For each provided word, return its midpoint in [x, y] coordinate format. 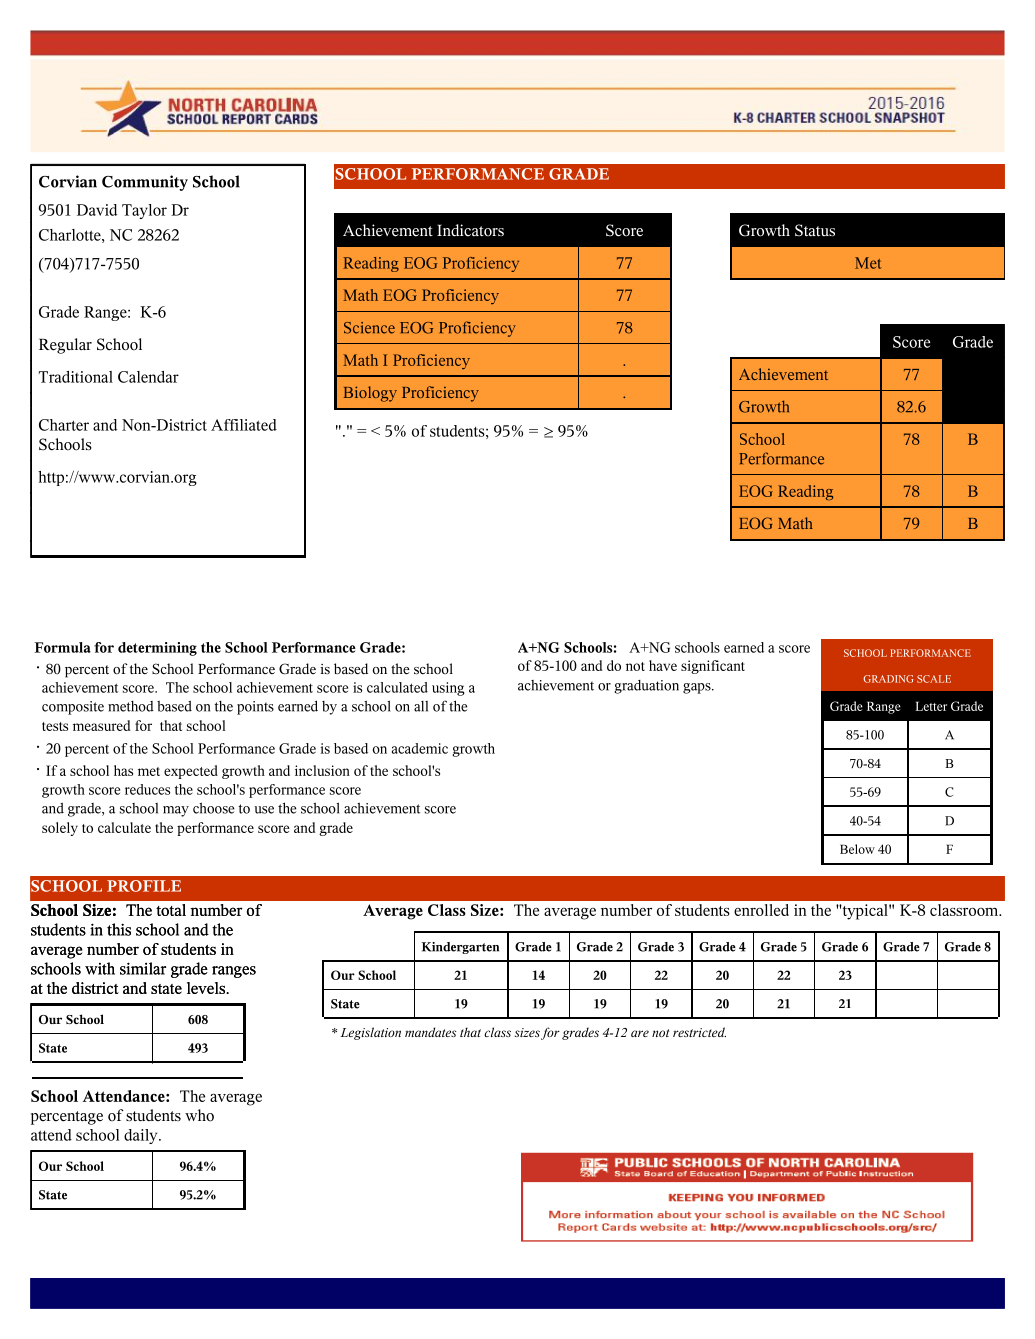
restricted [699, 1032]
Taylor [144, 211]
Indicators [470, 230]
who [199, 1115]
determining [157, 649]
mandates [430, 1032]
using [448, 689]
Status [815, 230]
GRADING [888, 679]
